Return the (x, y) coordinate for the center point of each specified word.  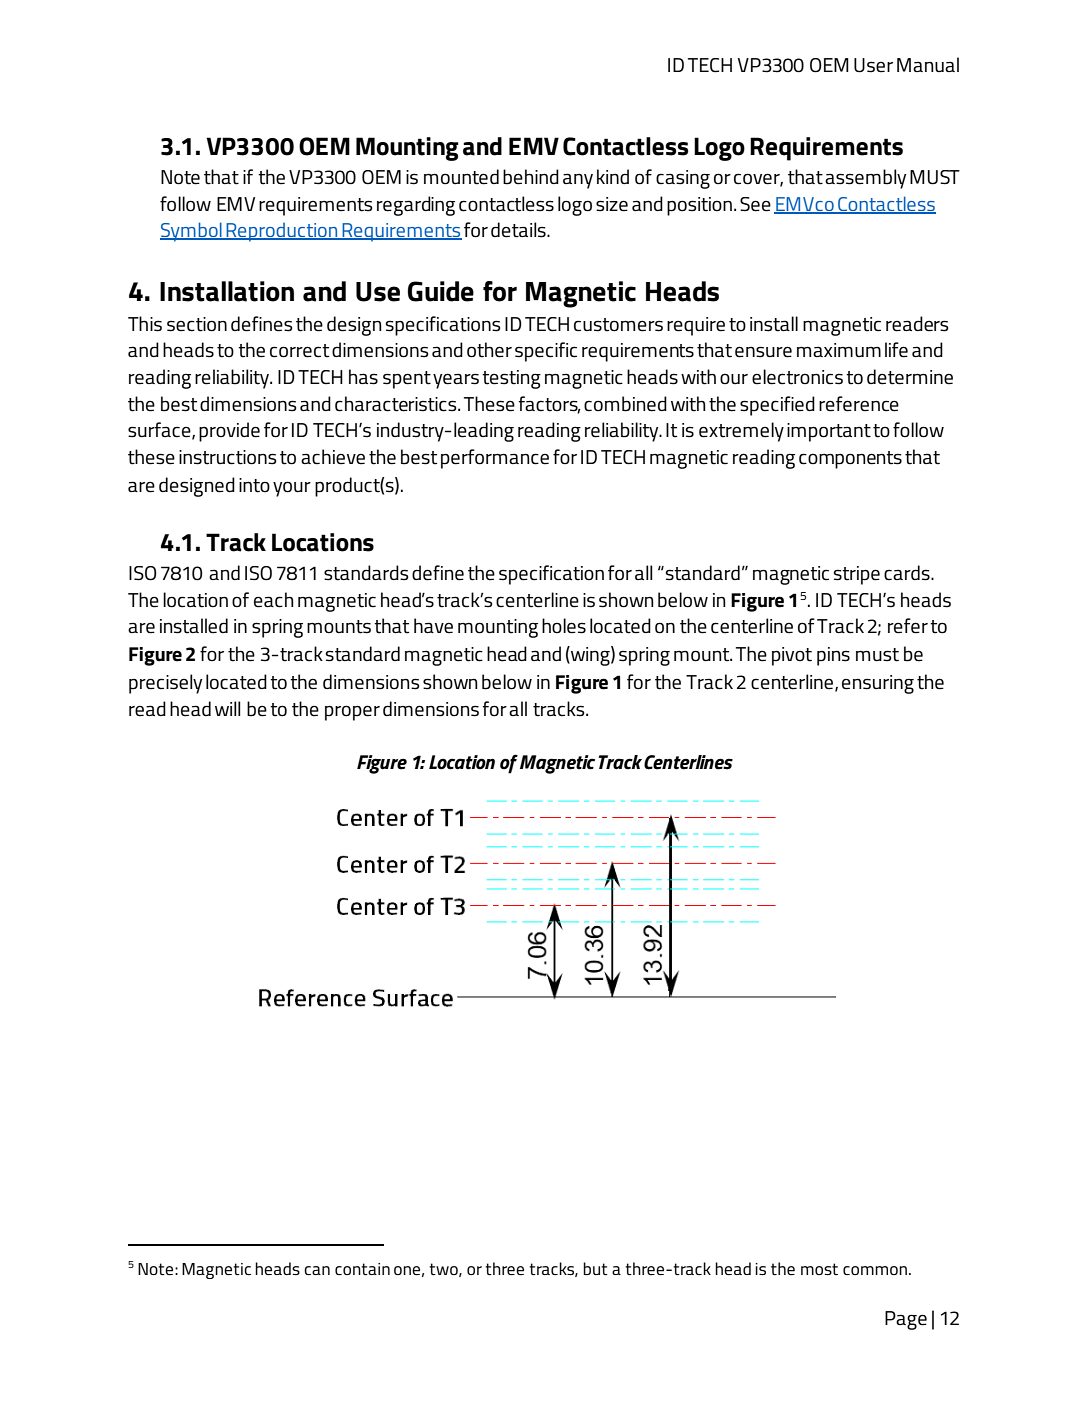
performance (495, 459)
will (227, 708)
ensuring (878, 684)
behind (531, 177)
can (317, 1270)
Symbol (192, 232)
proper (352, 713)
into (254, 485)
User (873, 65)
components (850, 460)
